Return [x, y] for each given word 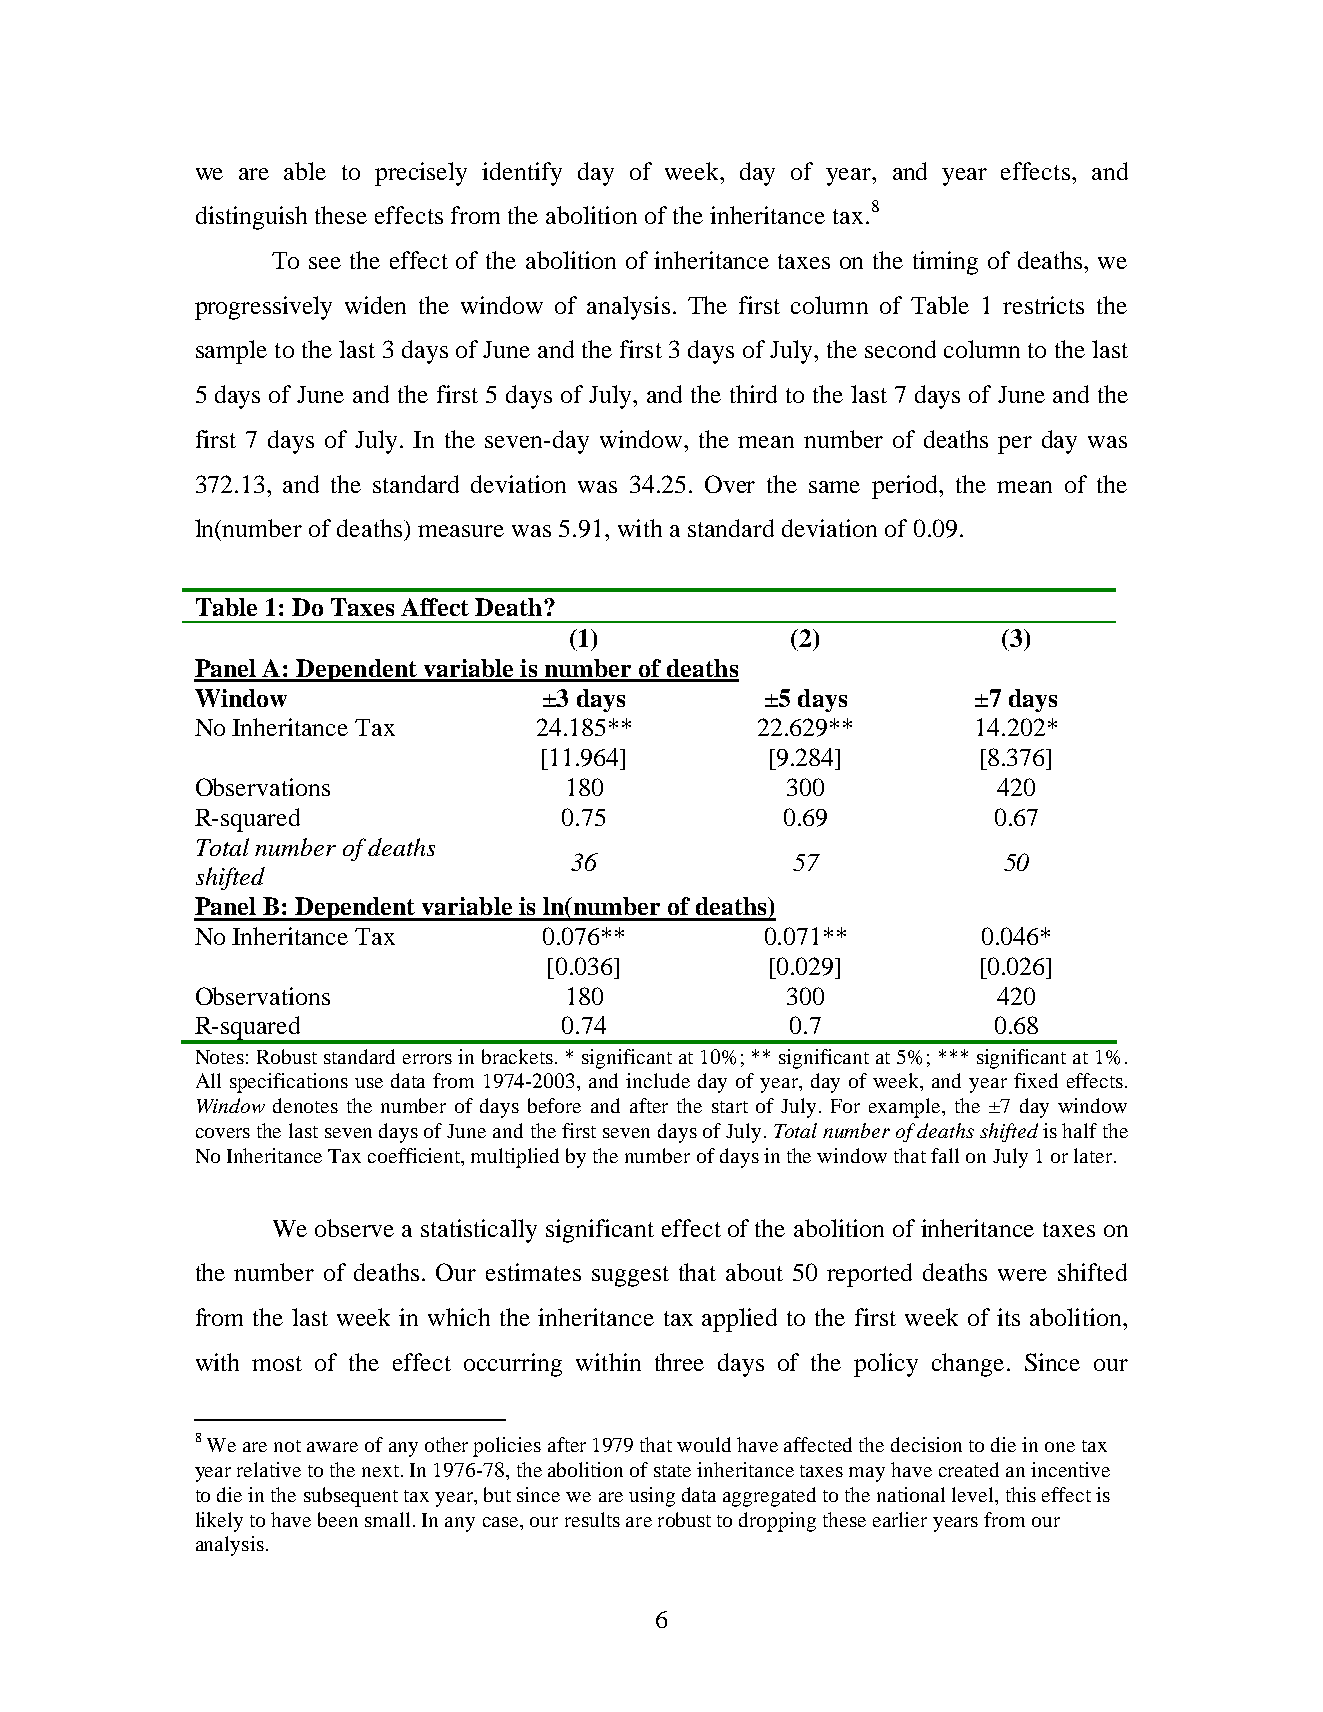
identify [522, 174]
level [974, 1494]
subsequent [351, 1497]
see [325, 263]
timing [945, 263]
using [652, 1497]
